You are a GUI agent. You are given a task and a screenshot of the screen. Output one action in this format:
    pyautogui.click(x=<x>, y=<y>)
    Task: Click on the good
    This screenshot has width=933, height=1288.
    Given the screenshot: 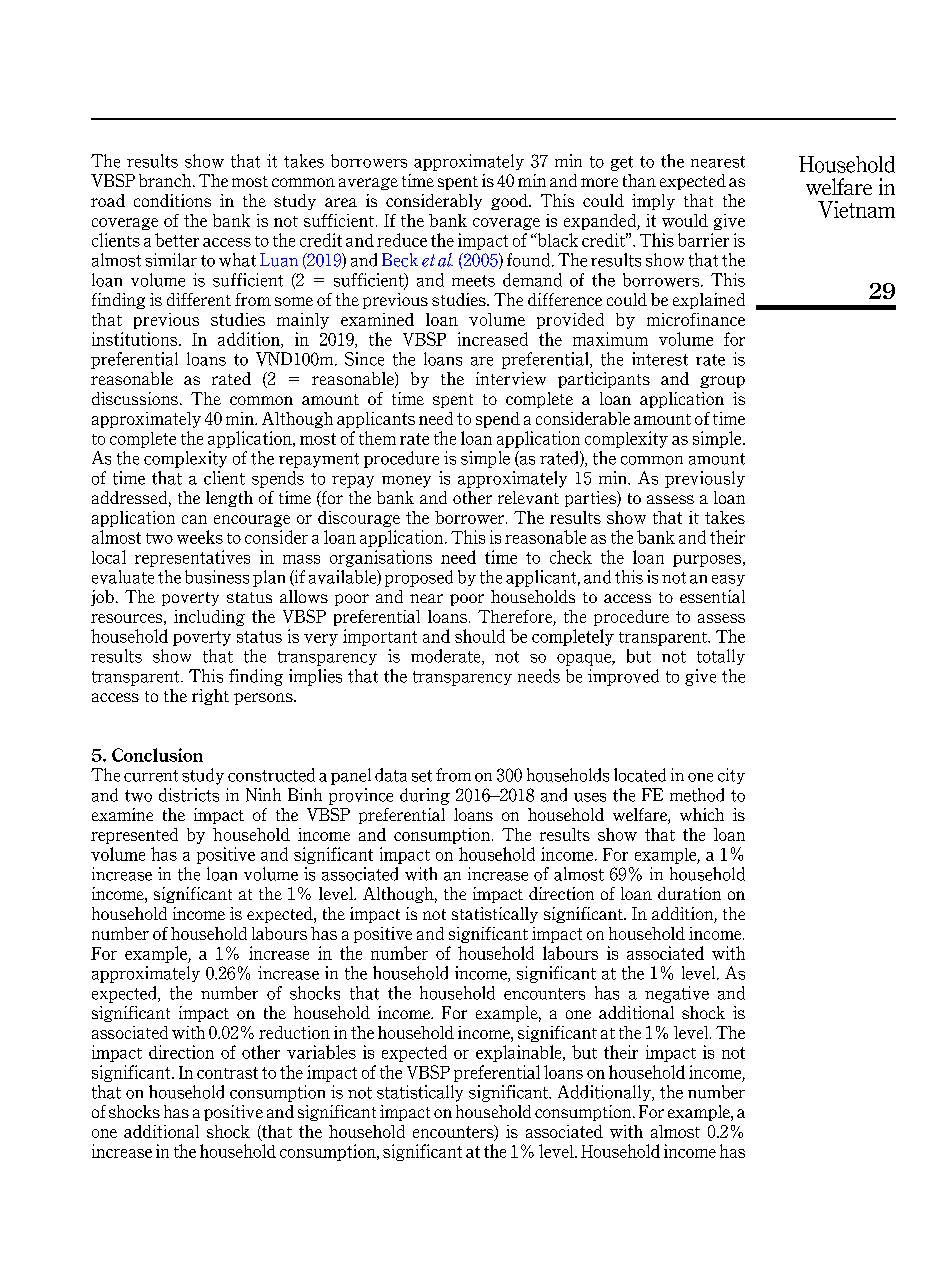 What is the action you would take?
    pyautogui.click(x=510, y=202)
